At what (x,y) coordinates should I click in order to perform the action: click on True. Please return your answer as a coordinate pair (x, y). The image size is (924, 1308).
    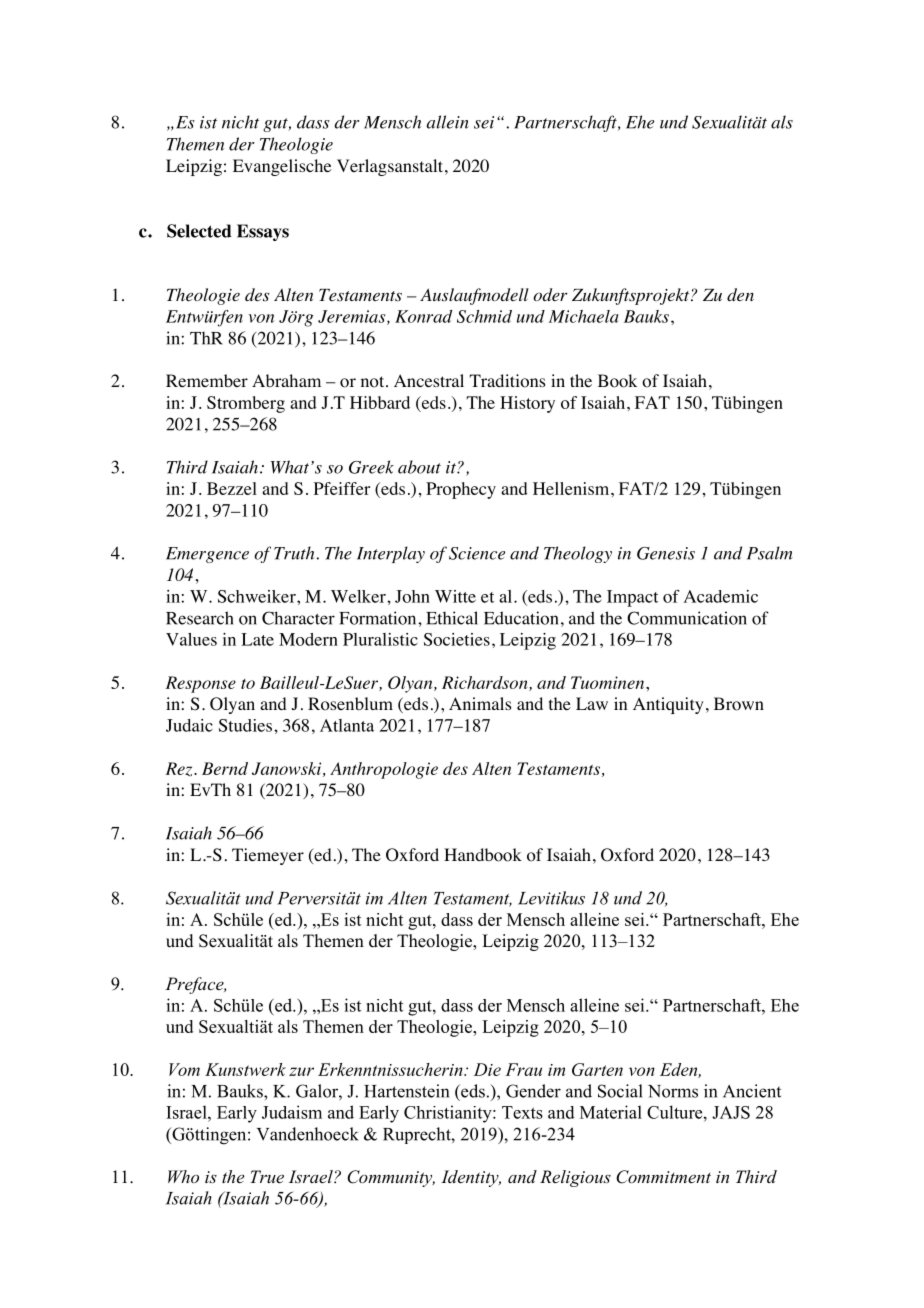
    Looking at the image, I should click on (267, 1176).
